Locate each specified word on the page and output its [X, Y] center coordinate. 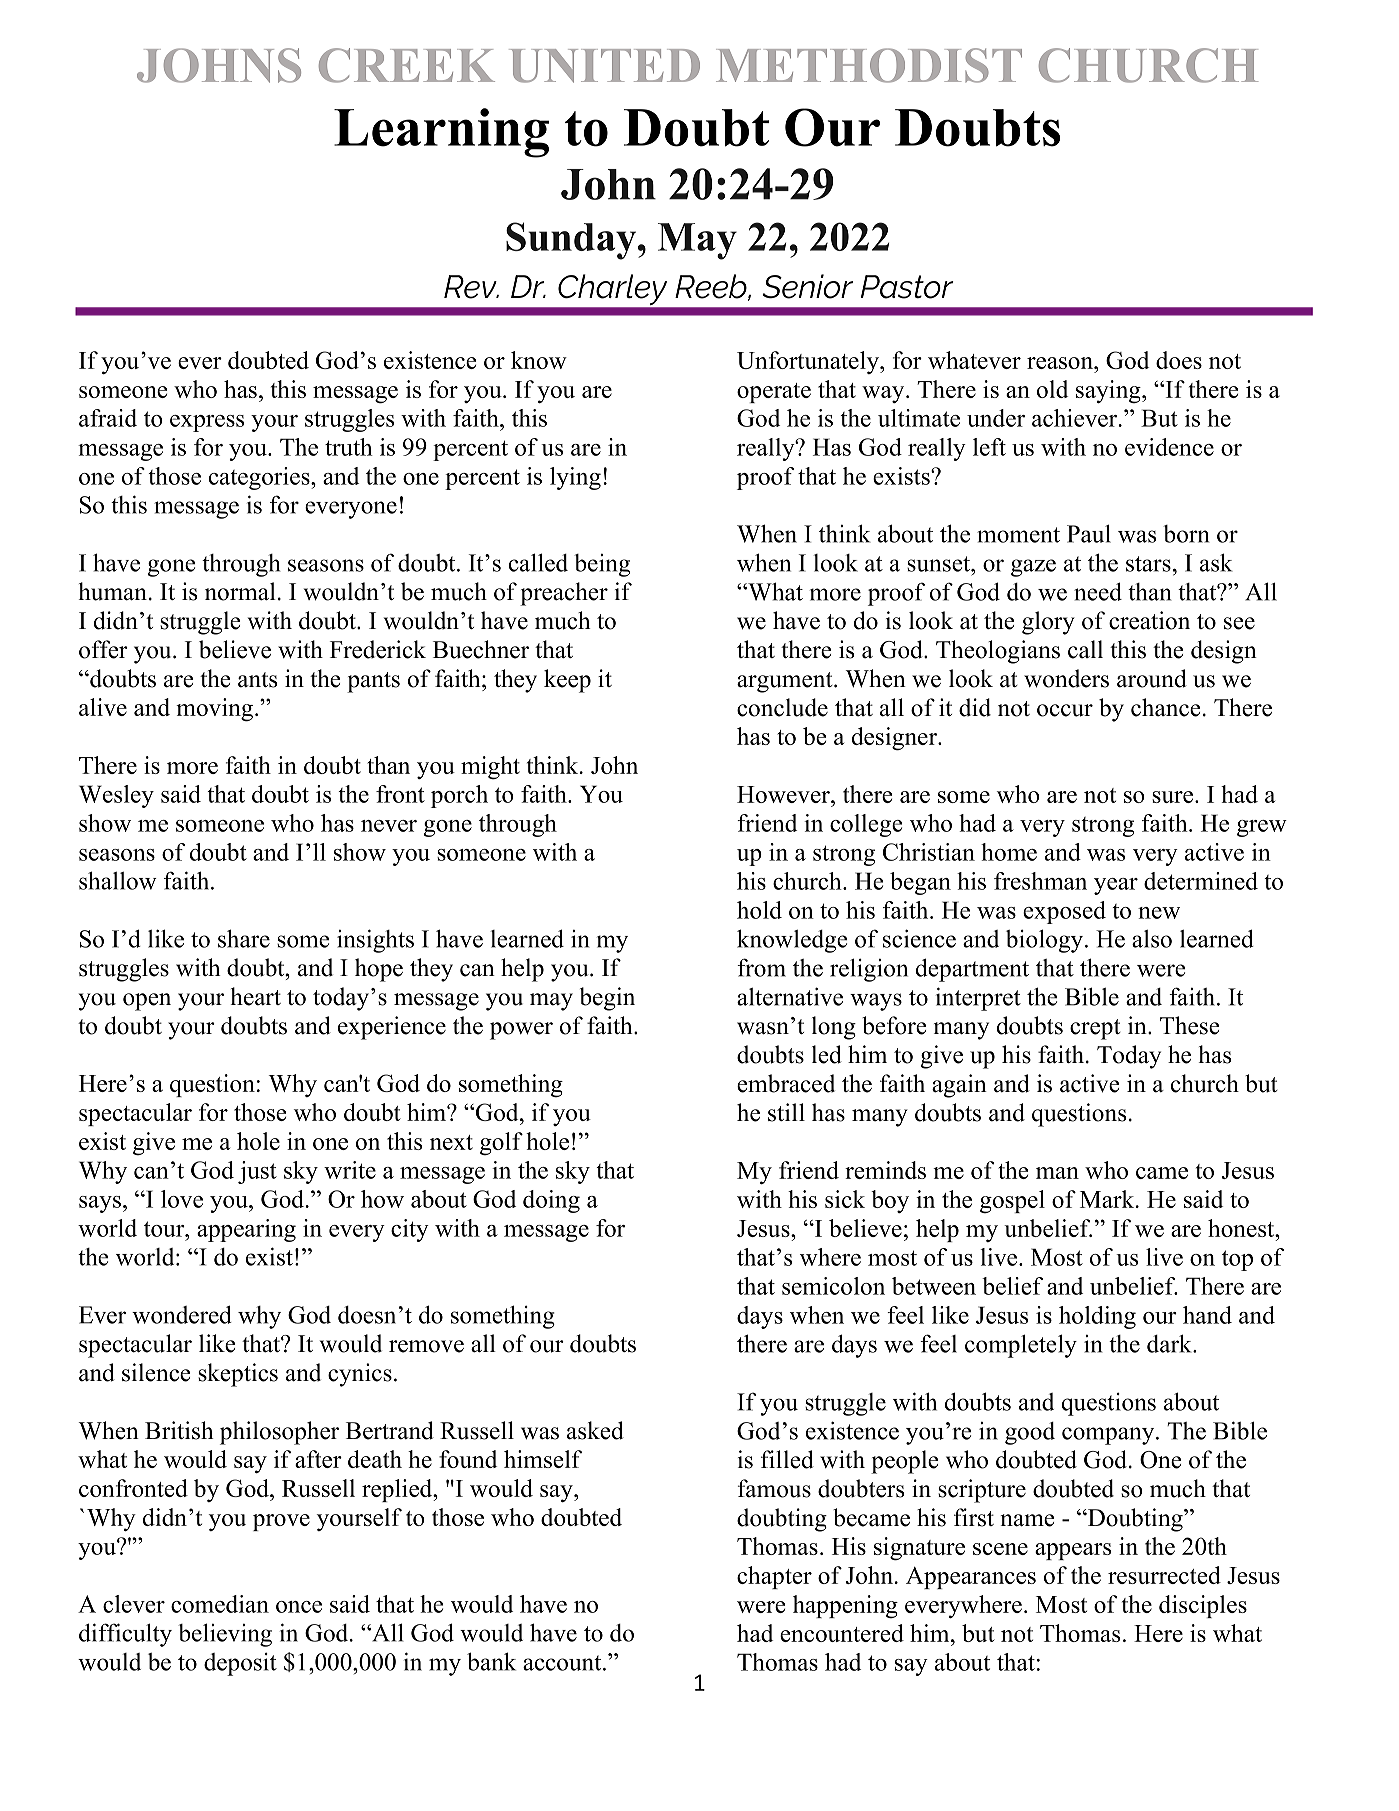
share [244, 938]
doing [551, 1201]
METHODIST [869, 65]
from [761, 967]
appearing [246, 1230]
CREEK [407, 65]
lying [575, 478]
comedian [220, 1604]
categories [260, 478]
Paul [1089, 533]
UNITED [604, 66]
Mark [1108, 1199]
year [1116, 886]
